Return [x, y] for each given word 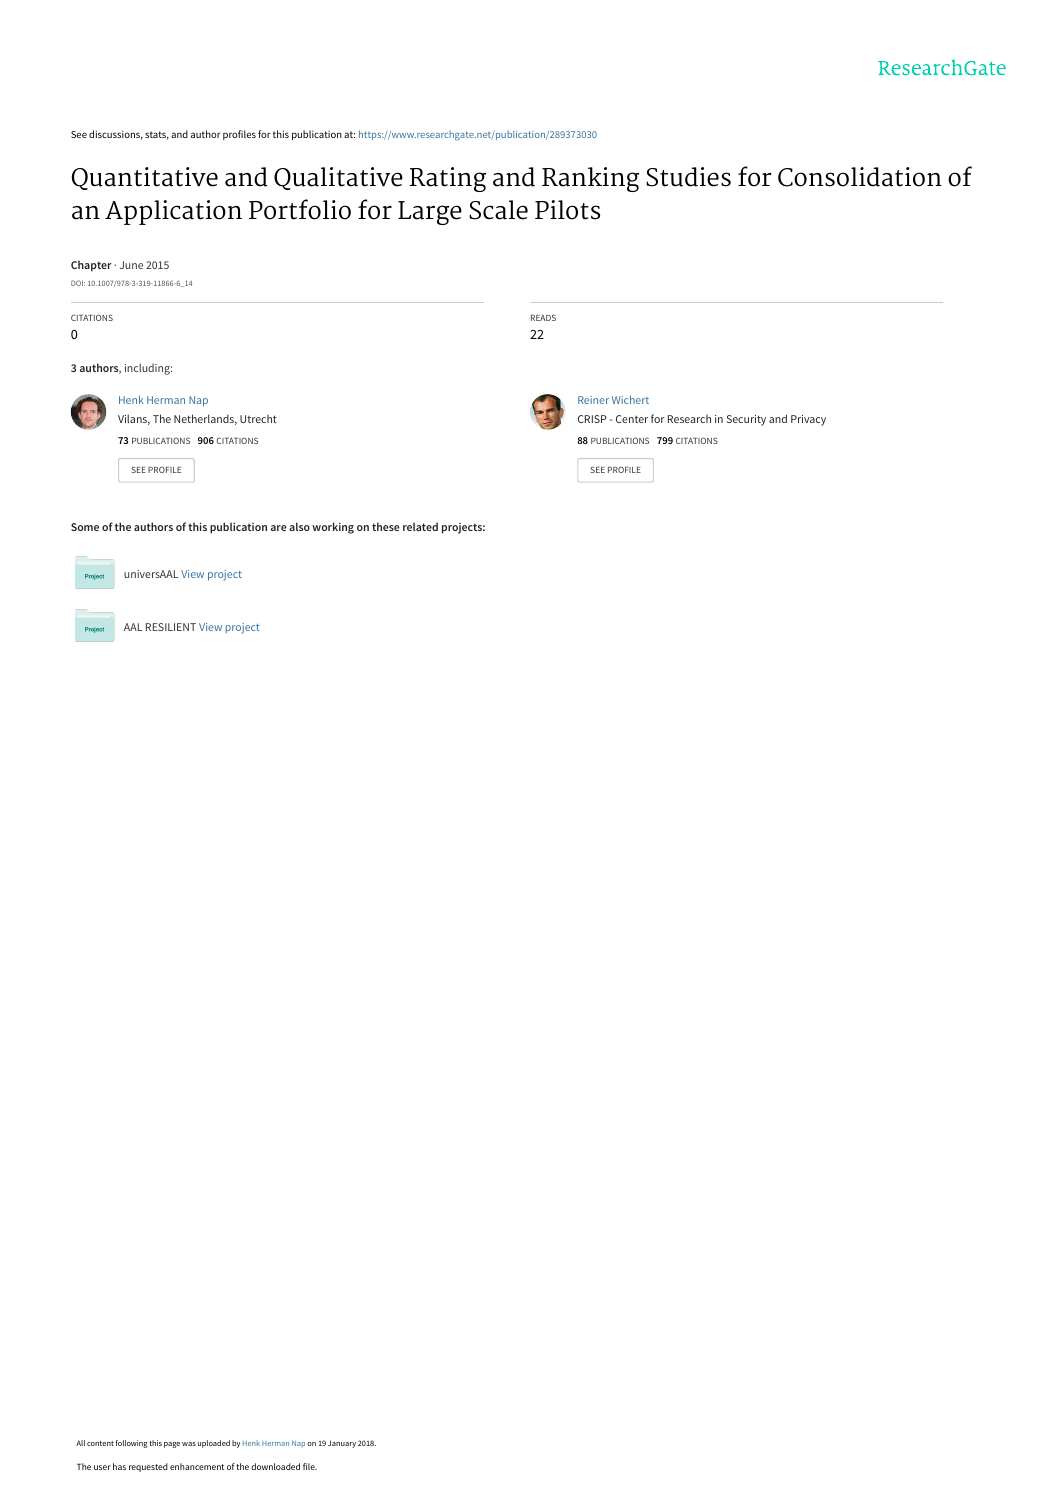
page [172, 1445]
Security [746, 420]
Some [85, 527]
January [342, 1444]
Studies [688, 177]
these [386, 526]
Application [173, 212]
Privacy [808, 420]
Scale [498, 210]
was [189, 1444]
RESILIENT [171, 627]
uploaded [214, 1444]
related [420, 526]
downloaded [275, 1466]
